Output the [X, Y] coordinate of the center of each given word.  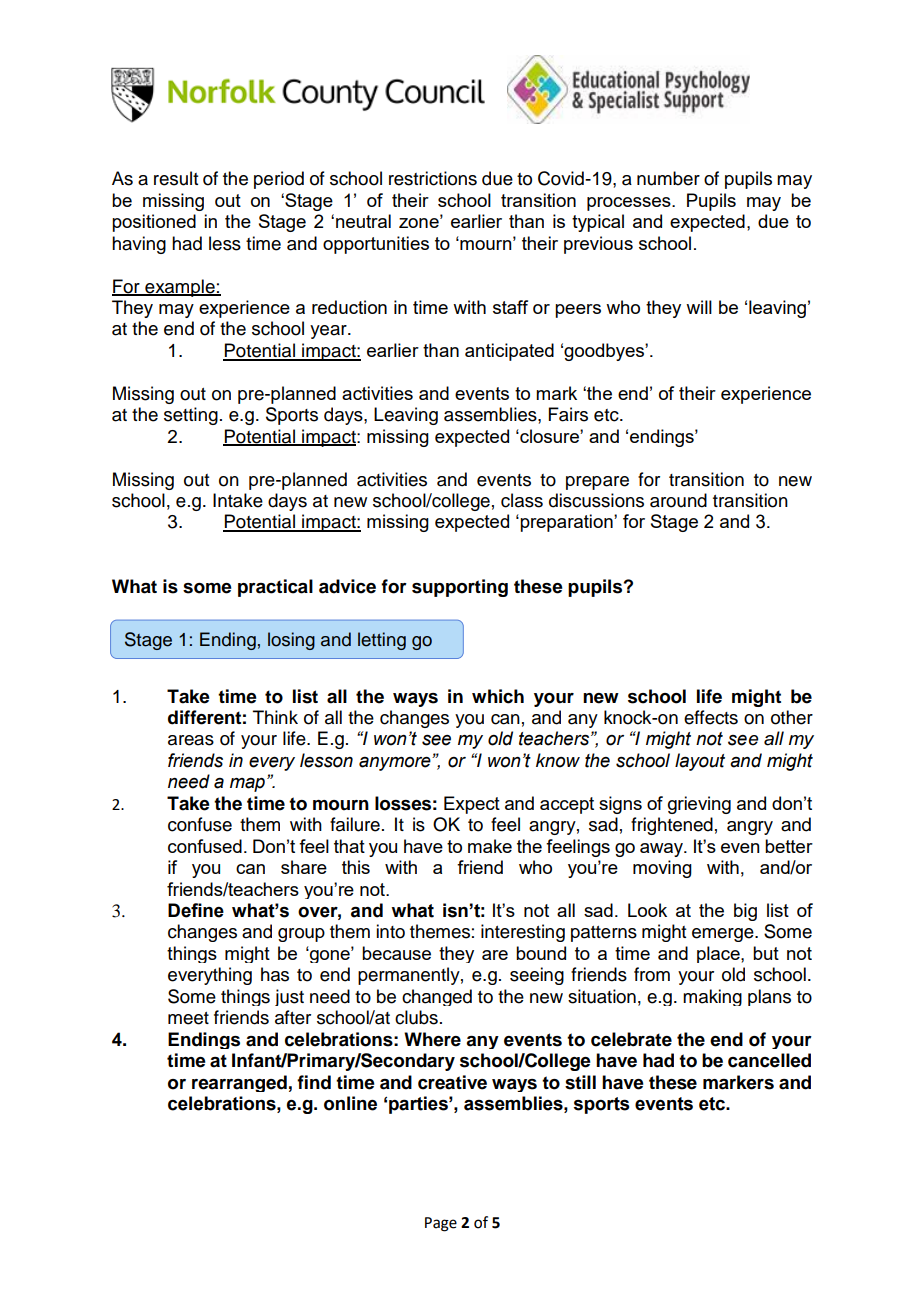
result [176, 178]
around [678, 500]
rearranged [239, 1083]
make [490, 846]
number [668, 178]
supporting [460, 588]
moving [662, 869]
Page [441, 1224]
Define [196, 910]
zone [420, 222]
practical [275, 588]
